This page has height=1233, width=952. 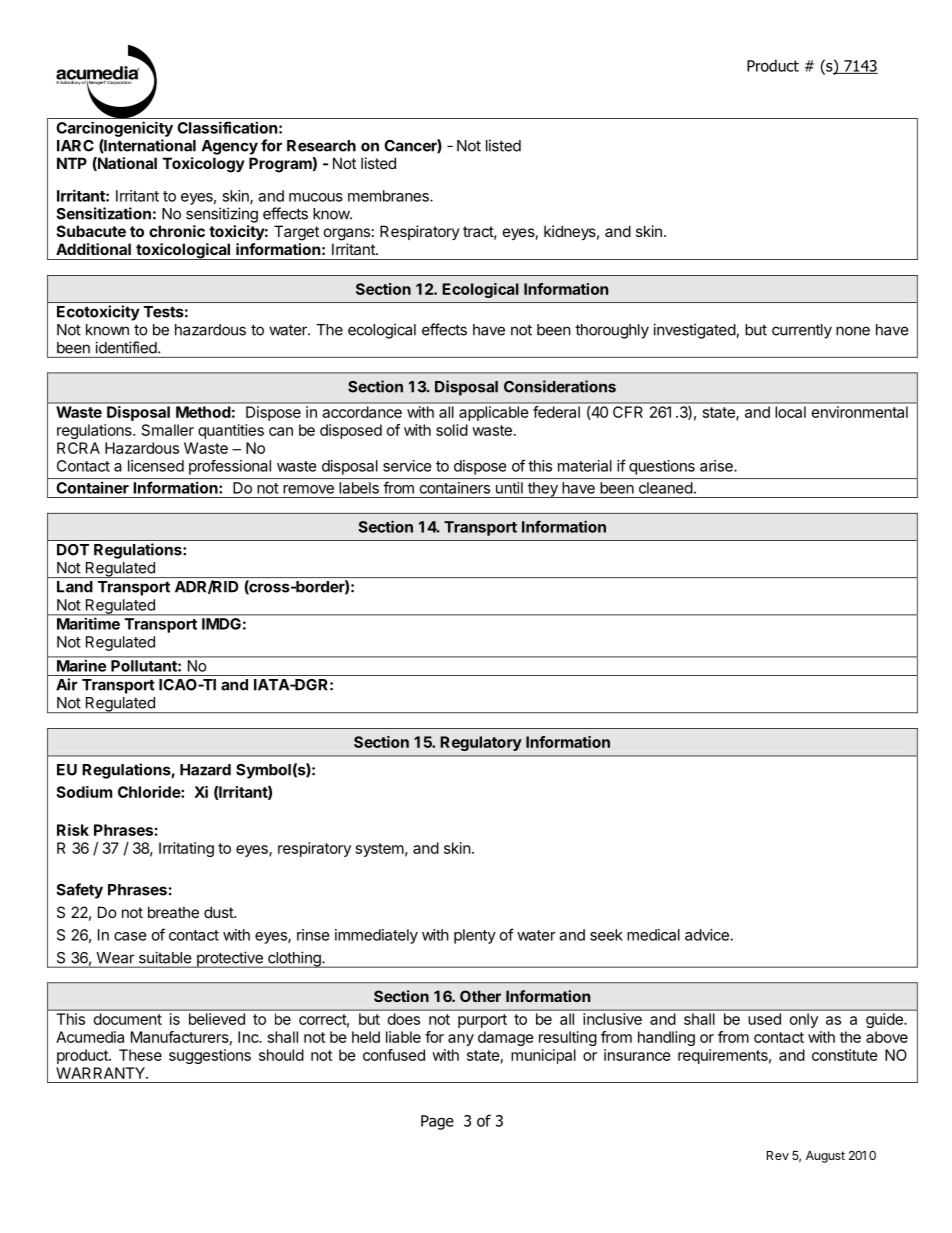 What do you see at coordinates (437, 1122) in the page?
I see `Page` at bounding box center [437, 1122].
